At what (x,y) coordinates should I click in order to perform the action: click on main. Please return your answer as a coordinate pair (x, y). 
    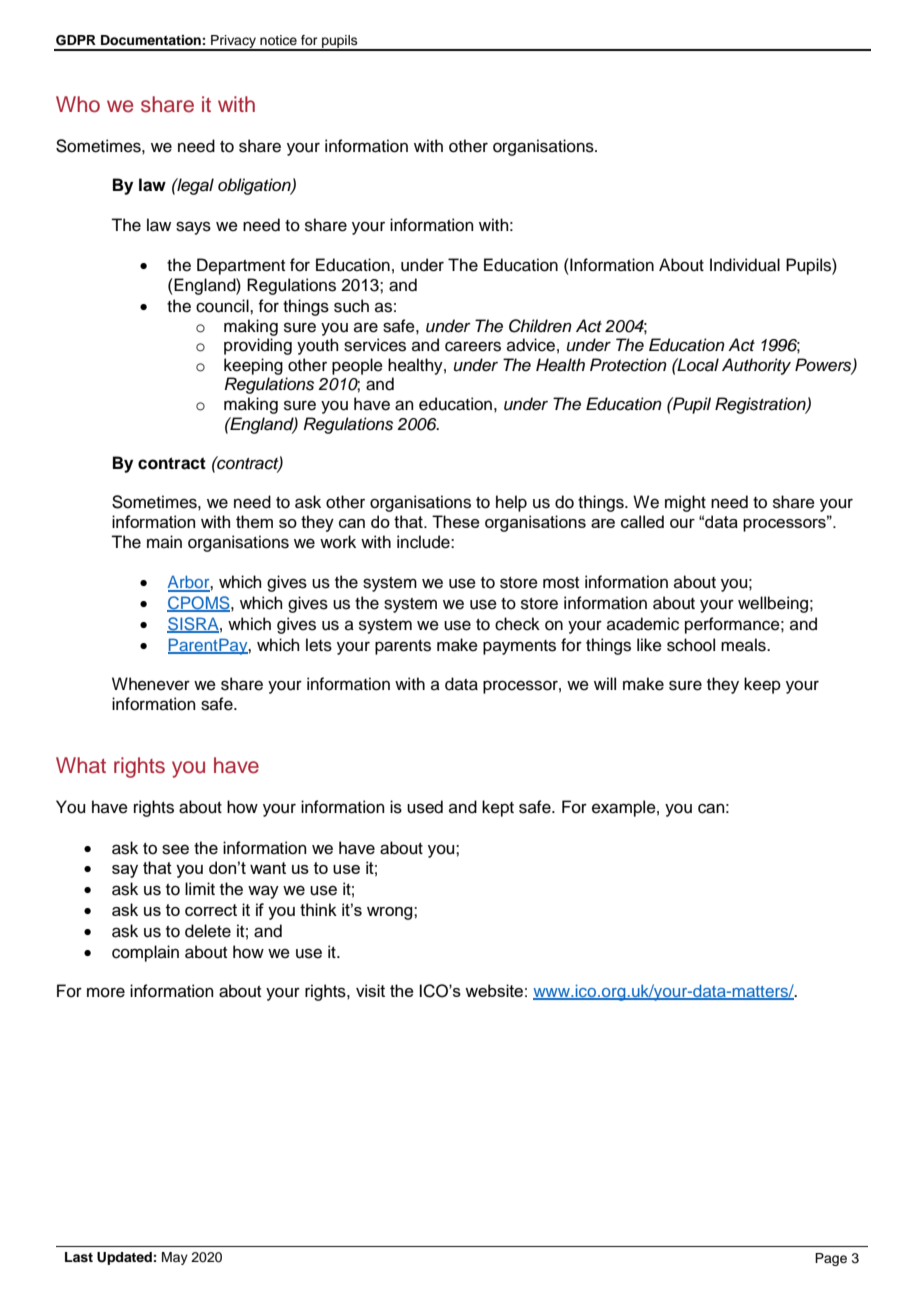
    Looking at the image, I should click on (164, 541).
